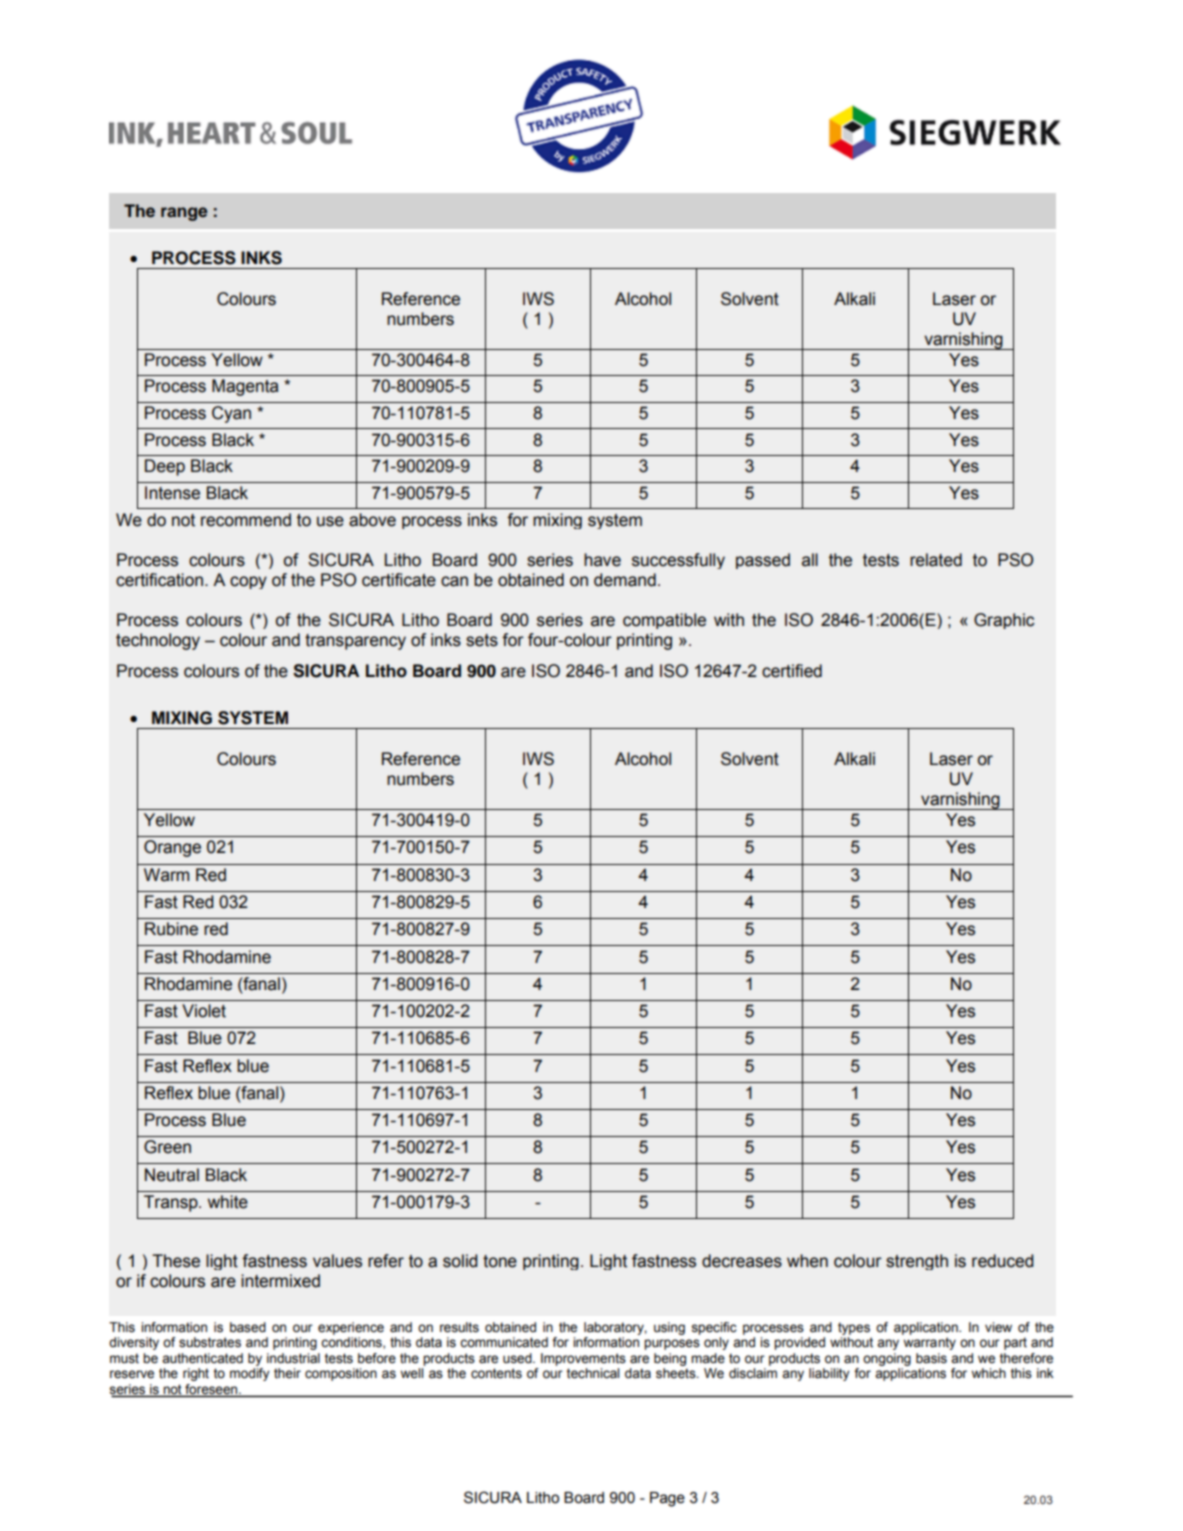 This screenshot has width=1183, height=1531. I want to click on related, so click(936, 560).
